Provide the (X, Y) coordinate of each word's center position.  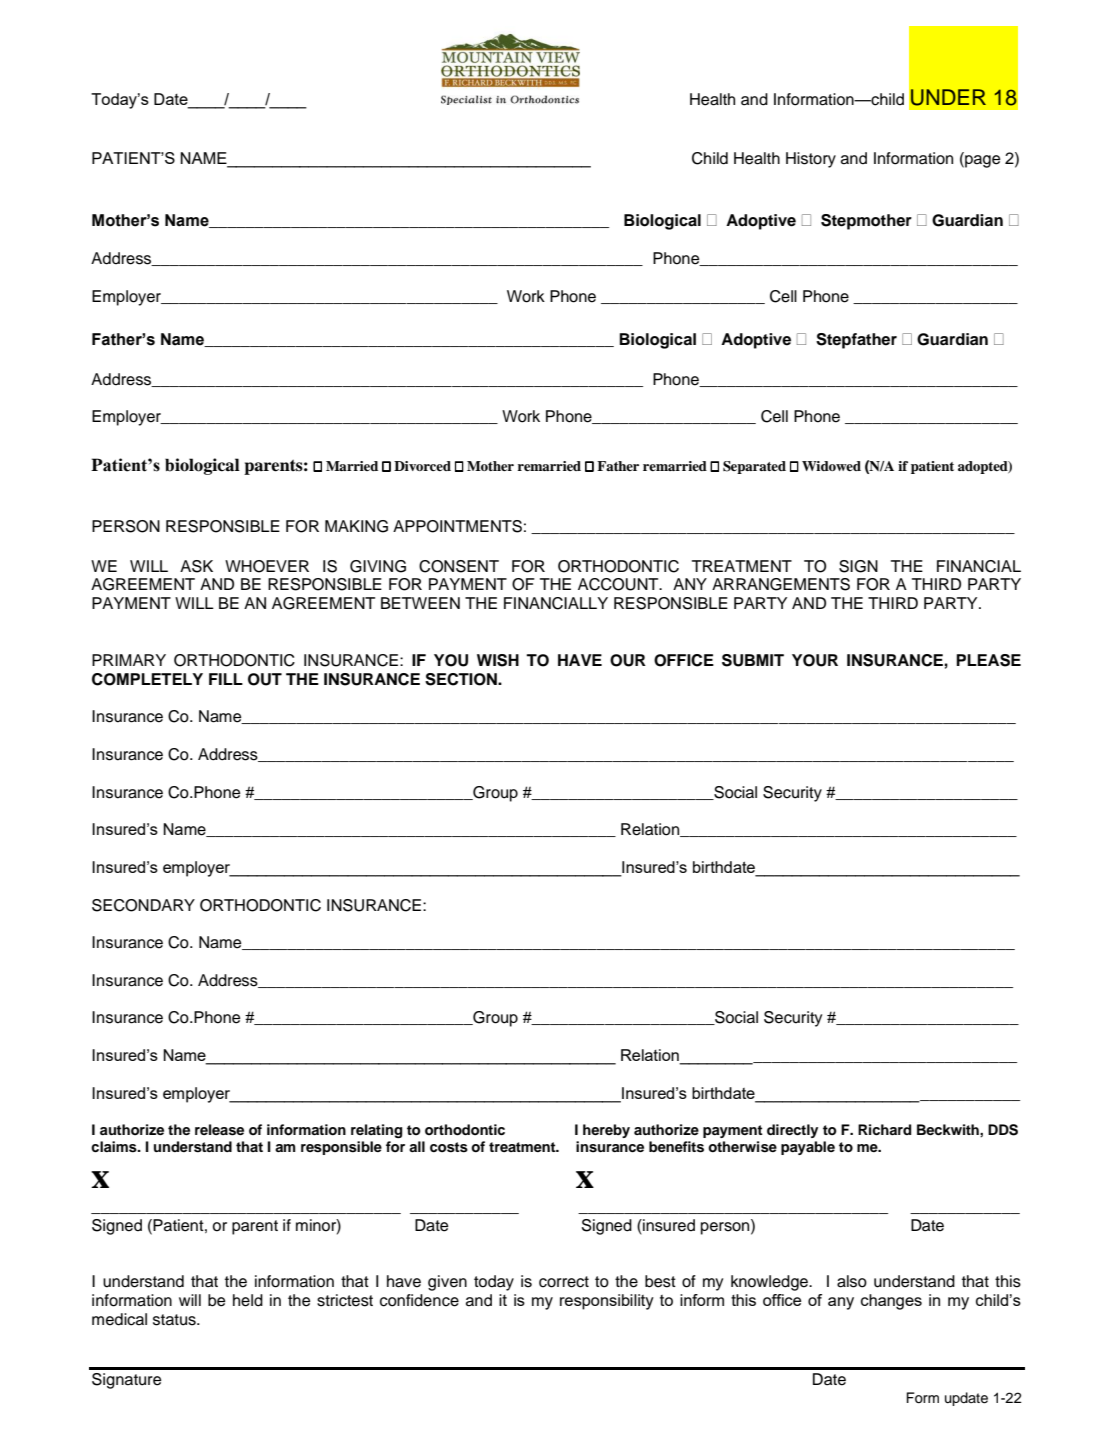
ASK (196, 566)
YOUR (815, 660)
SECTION (462, 679)
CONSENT (459, 566)
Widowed (831, 466)
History (811, 160)
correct (564, 1282)
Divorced (422, 466)
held (248, 1300)
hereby (606, 1131)
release (219, 1130)
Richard (884, 1129)
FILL (226, 679)
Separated (754, 467)
